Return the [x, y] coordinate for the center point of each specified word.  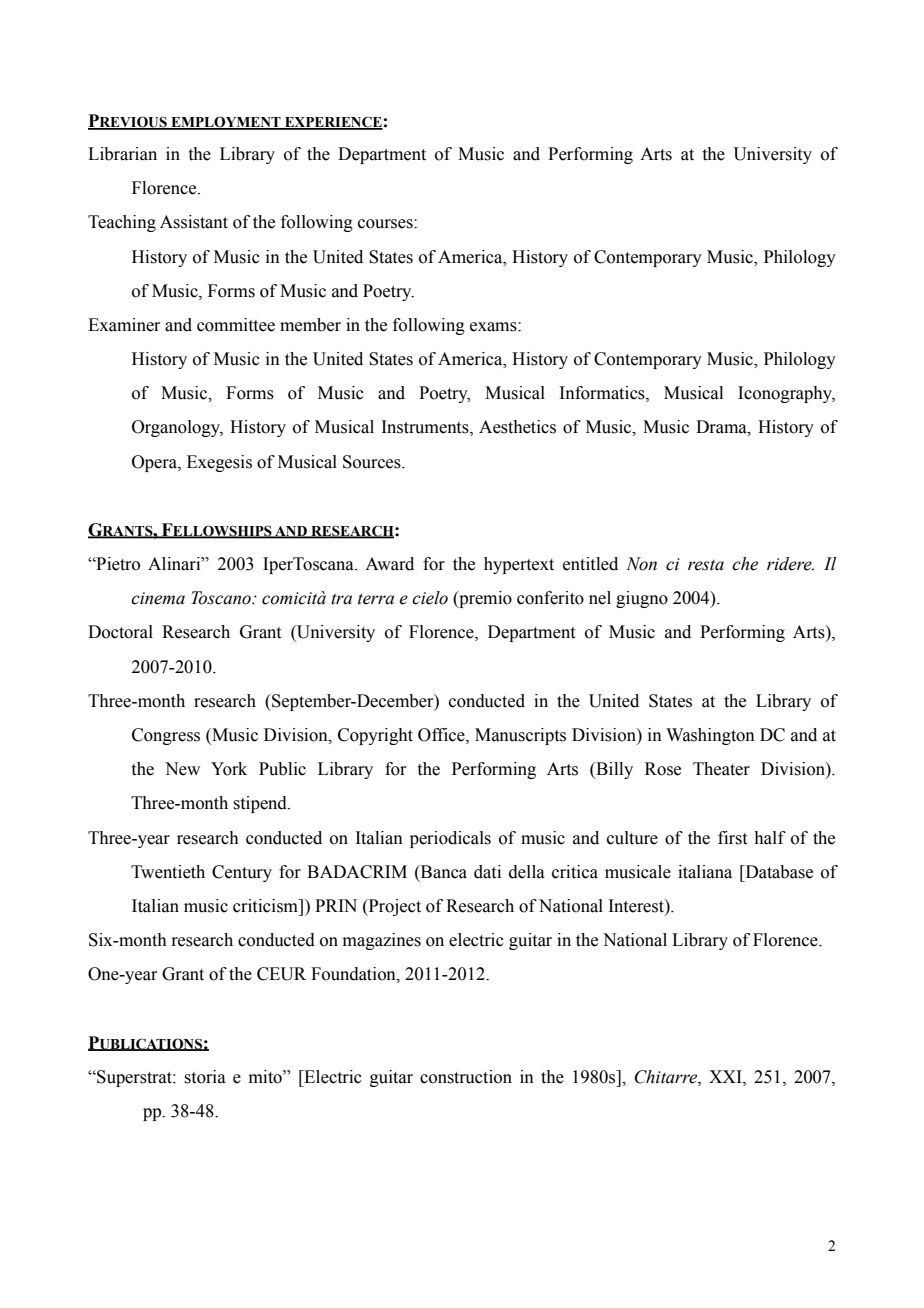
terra [376, 599]
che [745, 564]
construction [466, 1077]
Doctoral [120, 632]
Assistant [194, 222]
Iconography [786, 394]
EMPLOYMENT [226, 123]
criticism [267, 906]
